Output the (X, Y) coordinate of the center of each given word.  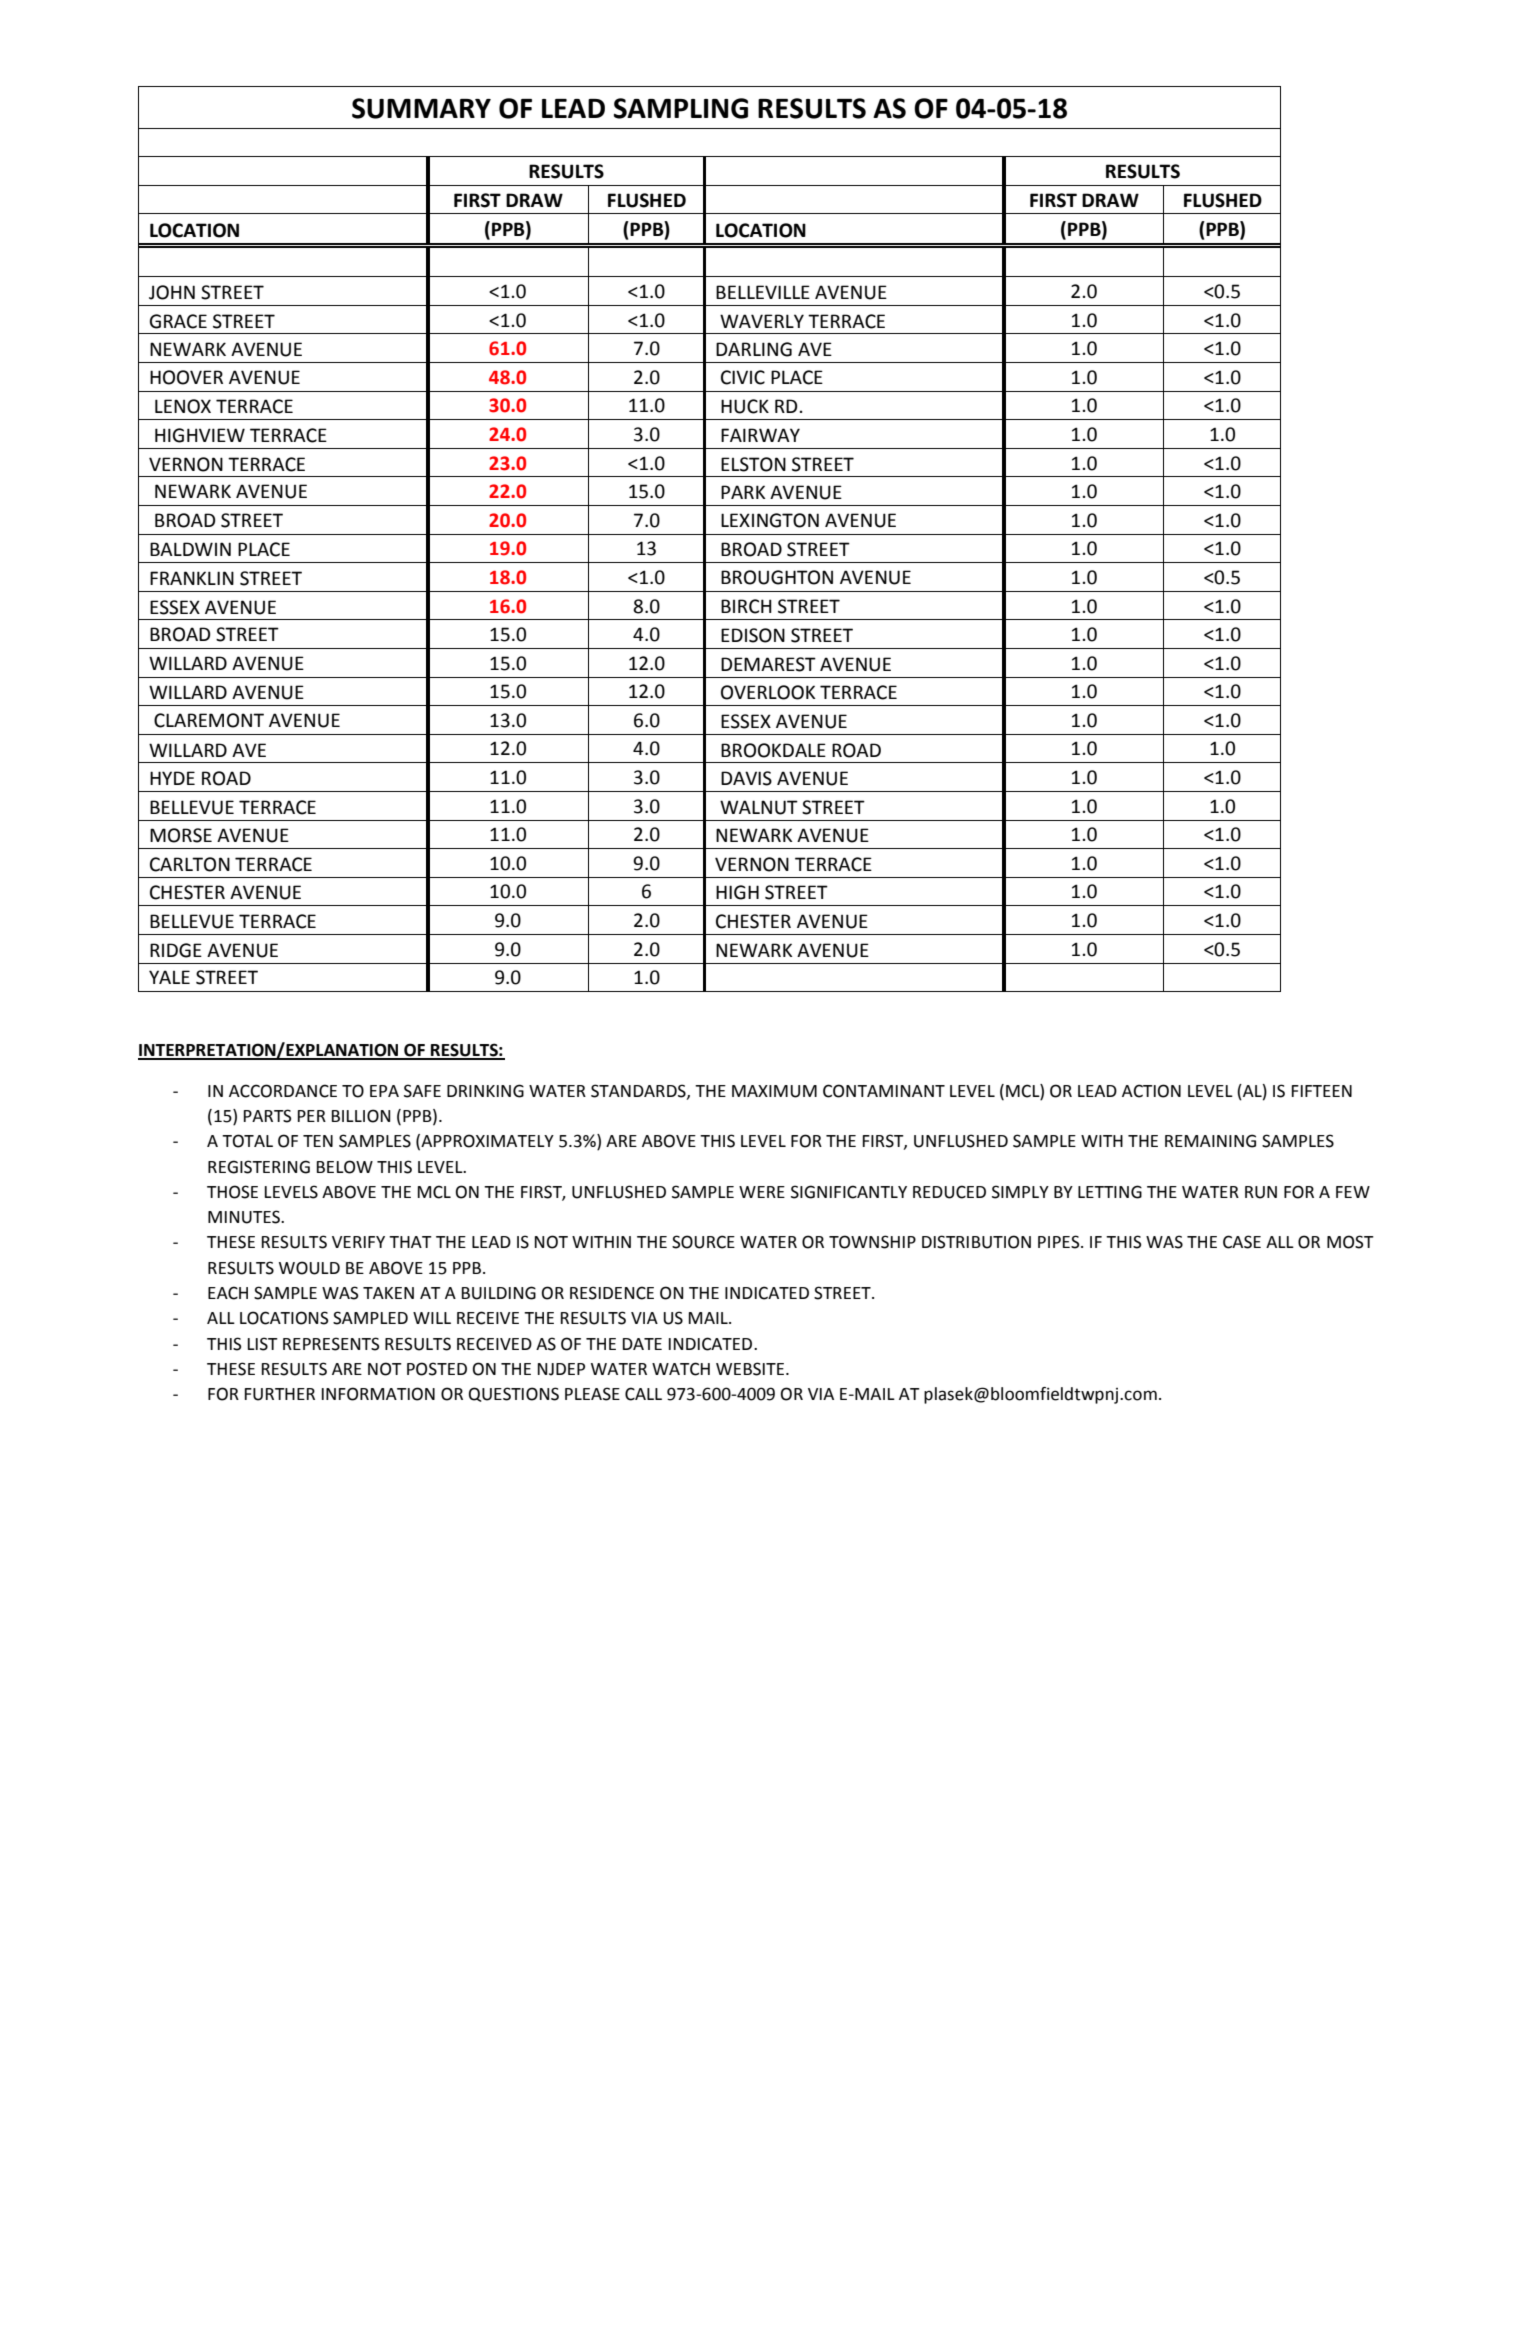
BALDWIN (190, 549)
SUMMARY (421, 108)
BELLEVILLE (763, 292)
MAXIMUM (774, 1091)
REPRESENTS (331, 1344)
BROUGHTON (777, 577)
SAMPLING (681, 108)
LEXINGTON (770, 520)
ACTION (1151, 1091)
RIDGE (176, 950)
